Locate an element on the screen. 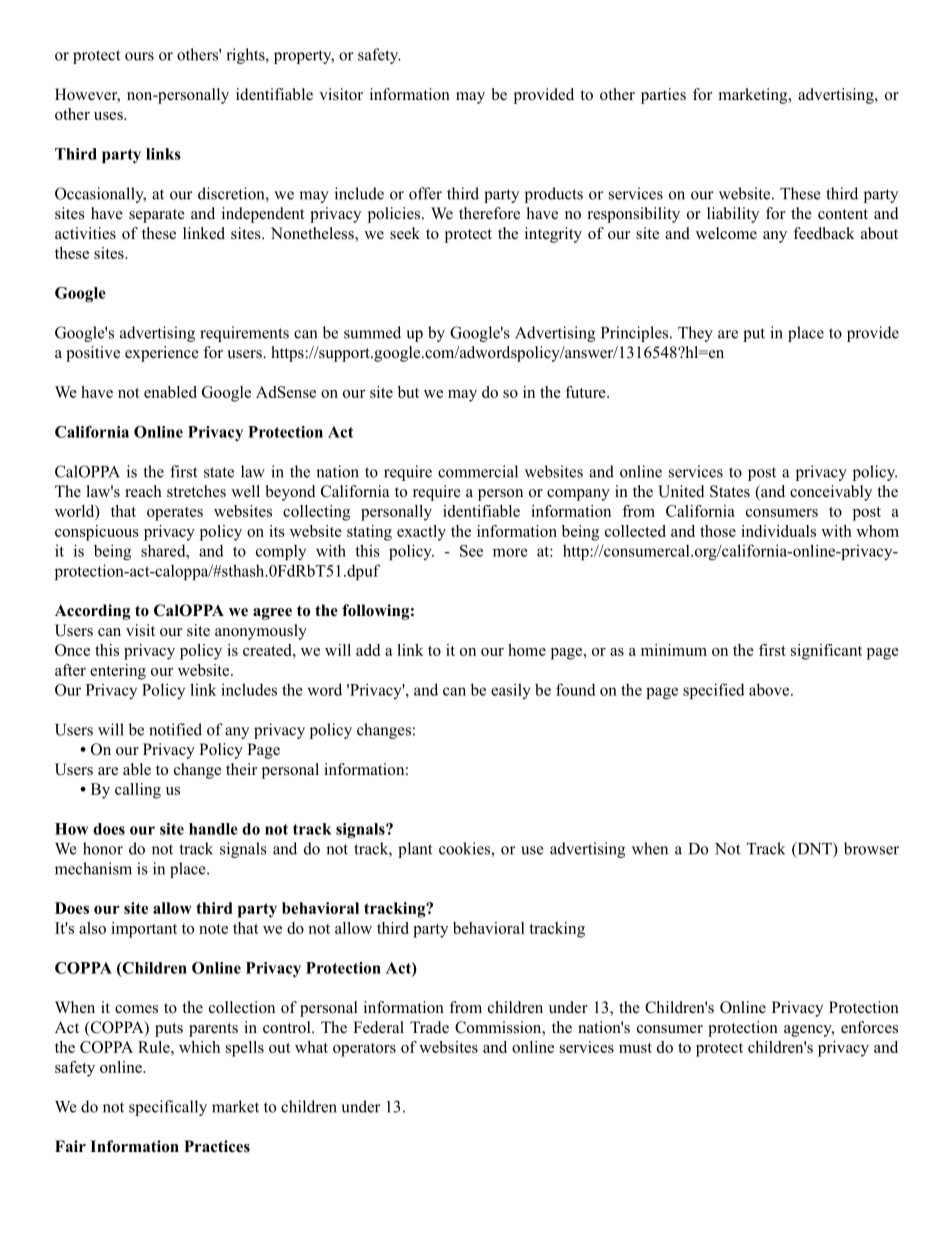 This screenshot has height=1233, width=952. They is located at coordinates (695, 334).
